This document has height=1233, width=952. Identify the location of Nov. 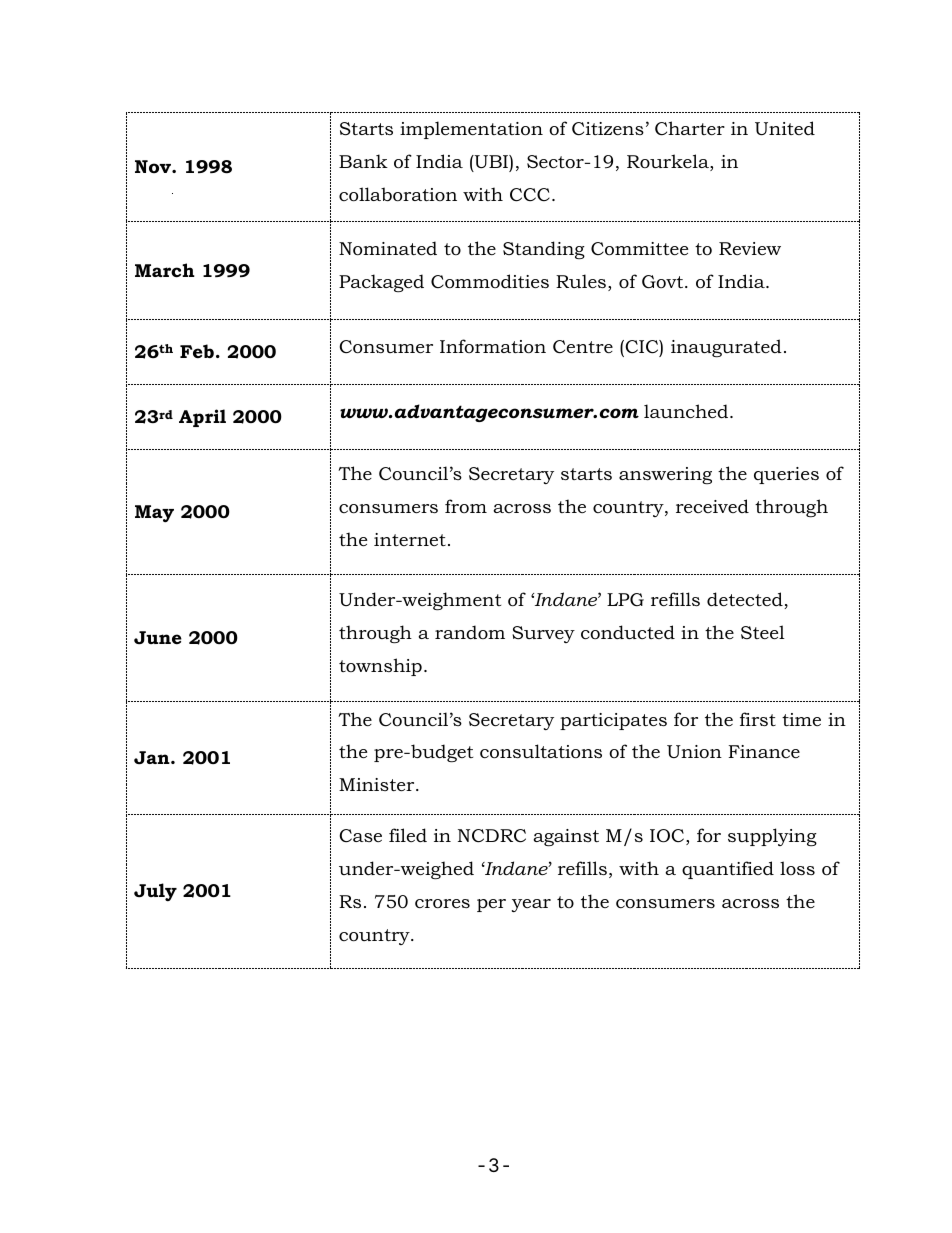
(154, 166).
